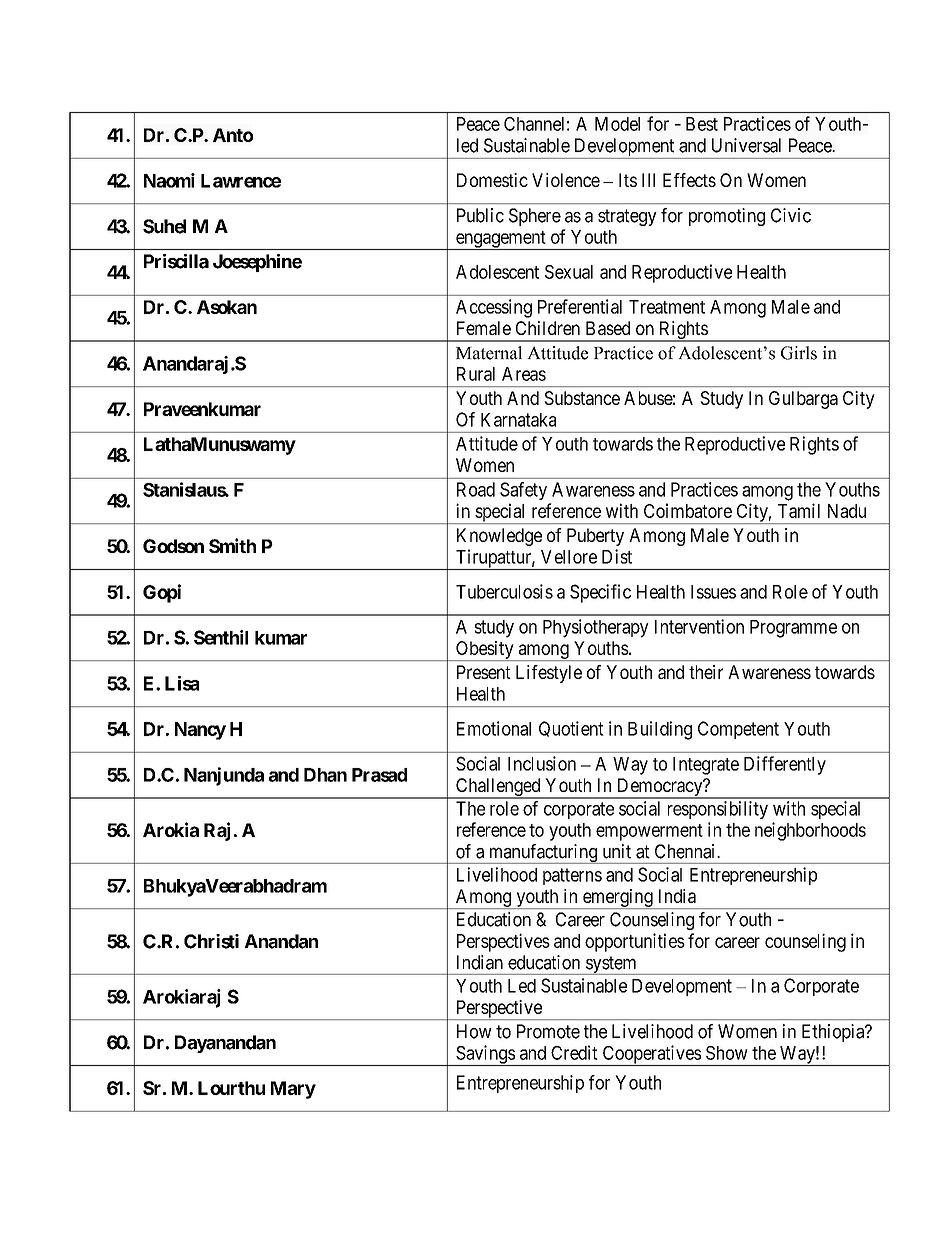 This document has width=952, height=1233. I want to click on Smith, so click(232, 545).
